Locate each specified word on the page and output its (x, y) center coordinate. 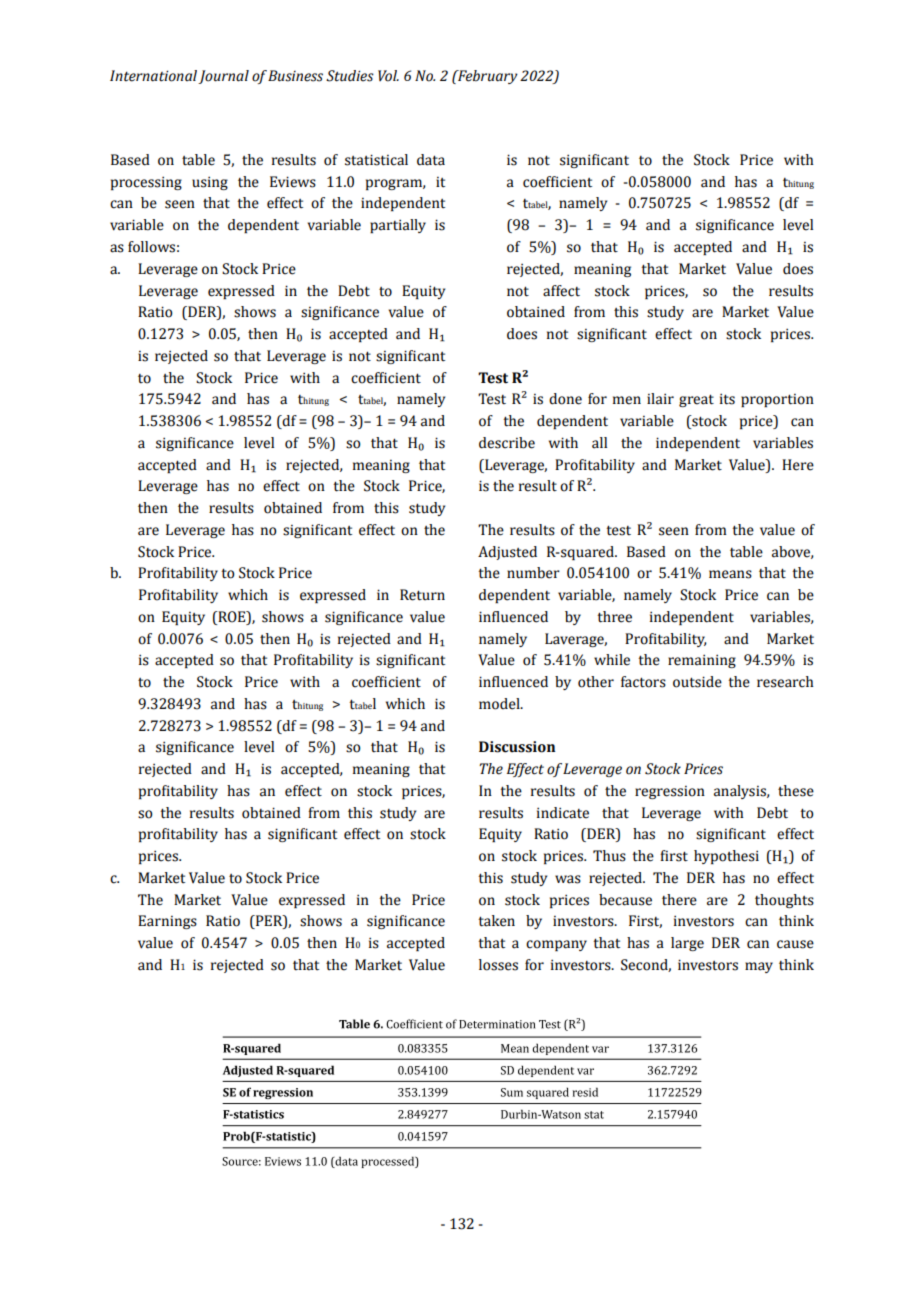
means (730, 574)
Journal (223, 77)
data (431, 160)
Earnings (167, 922)
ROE (232, 617)
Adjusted (507, 553)
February (487, 77)
